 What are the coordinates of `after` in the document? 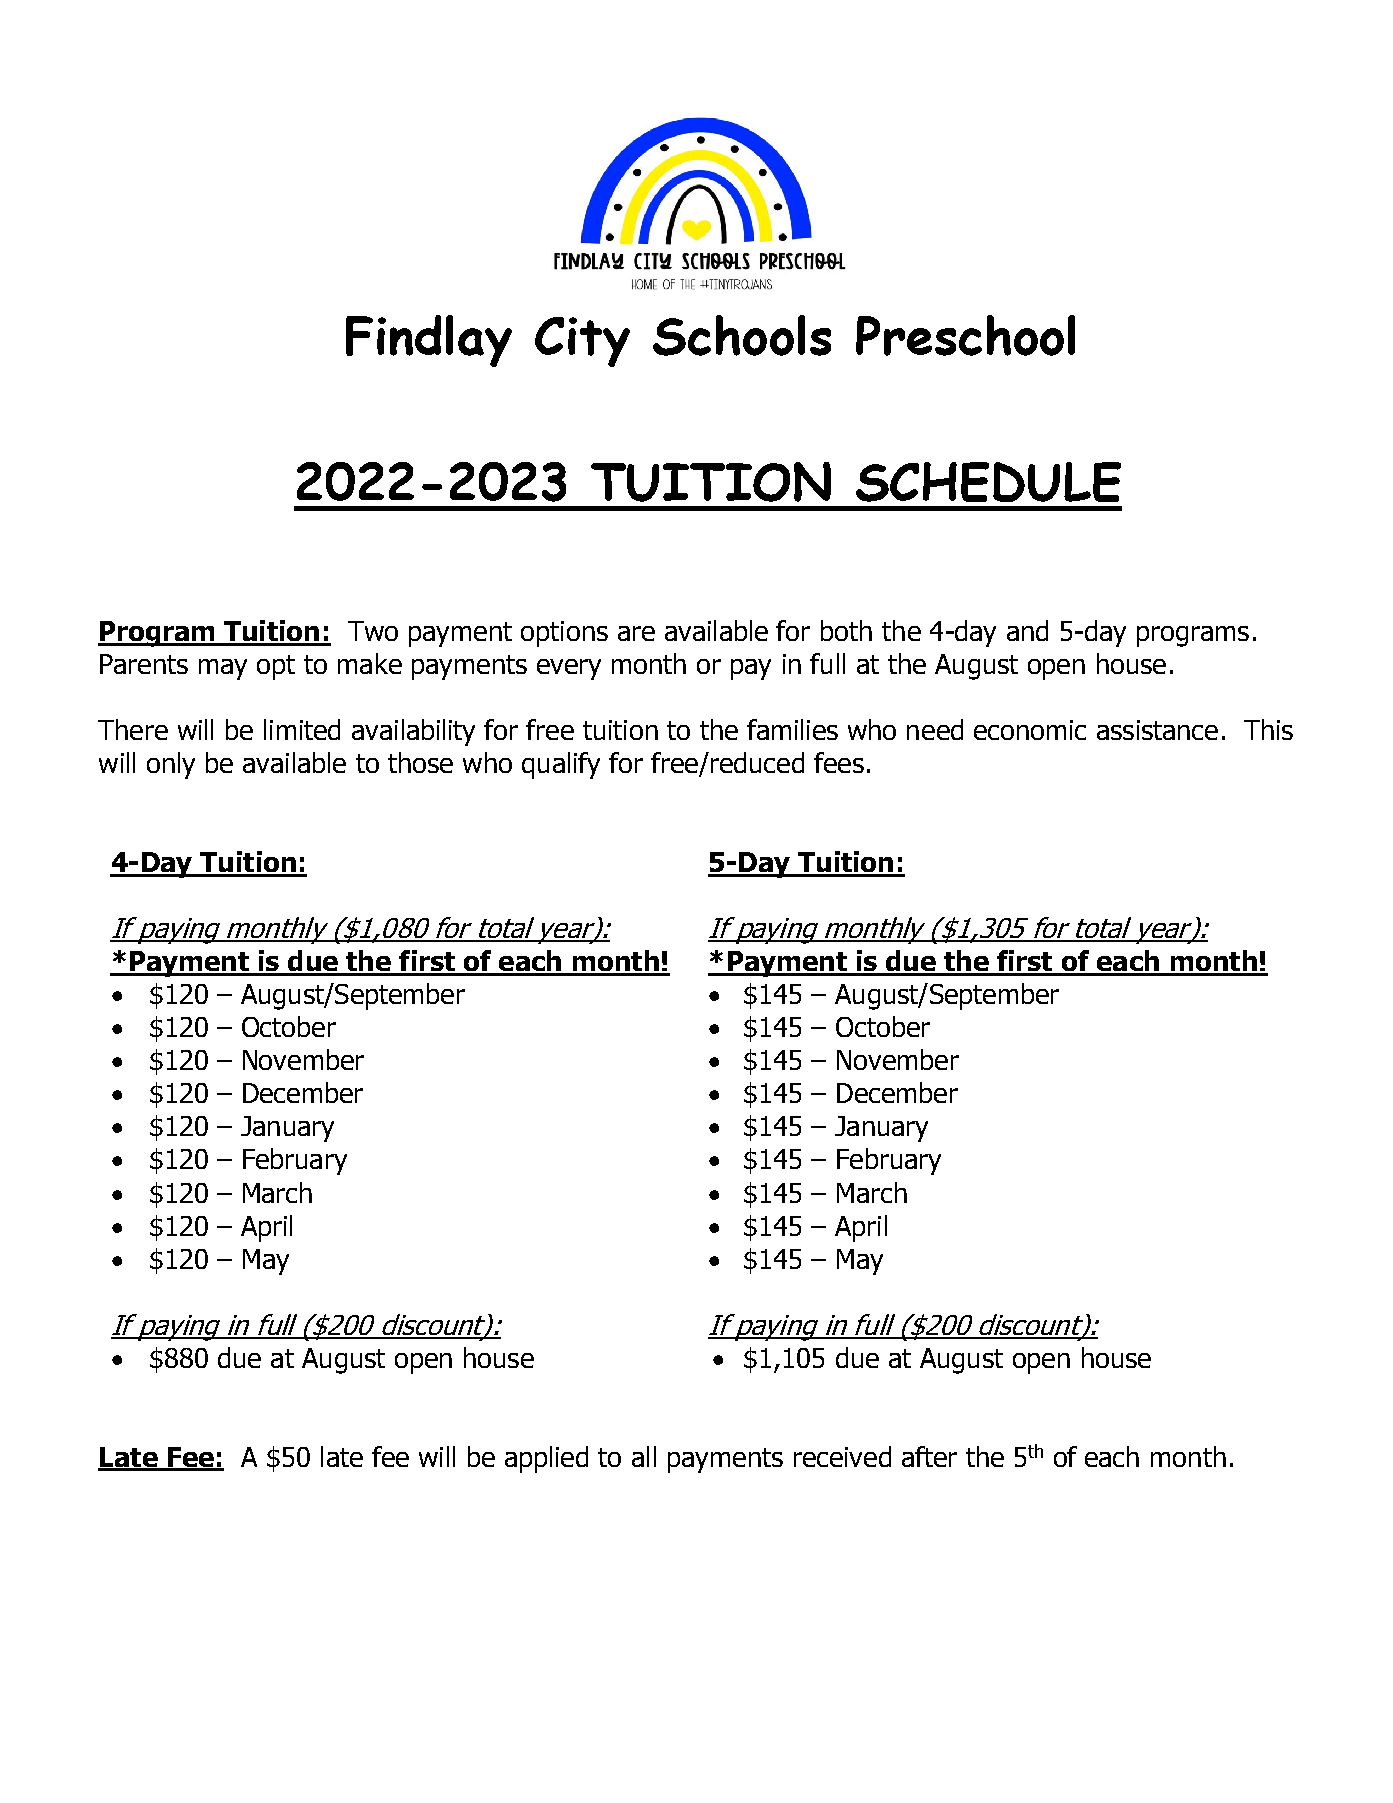 It's located at (929, 1456).
